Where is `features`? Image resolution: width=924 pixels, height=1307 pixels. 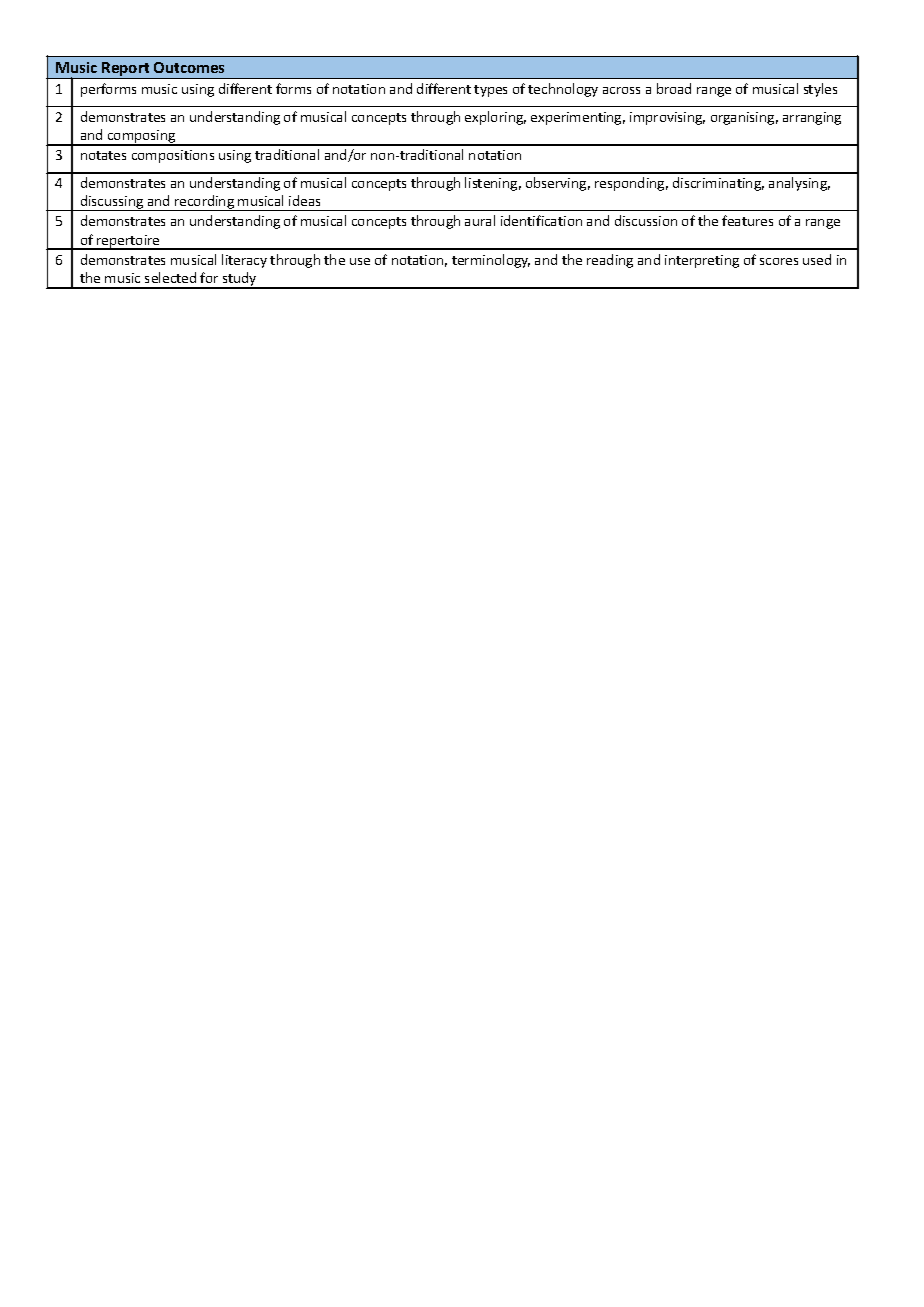
features is located at coordinates (747, 220).
